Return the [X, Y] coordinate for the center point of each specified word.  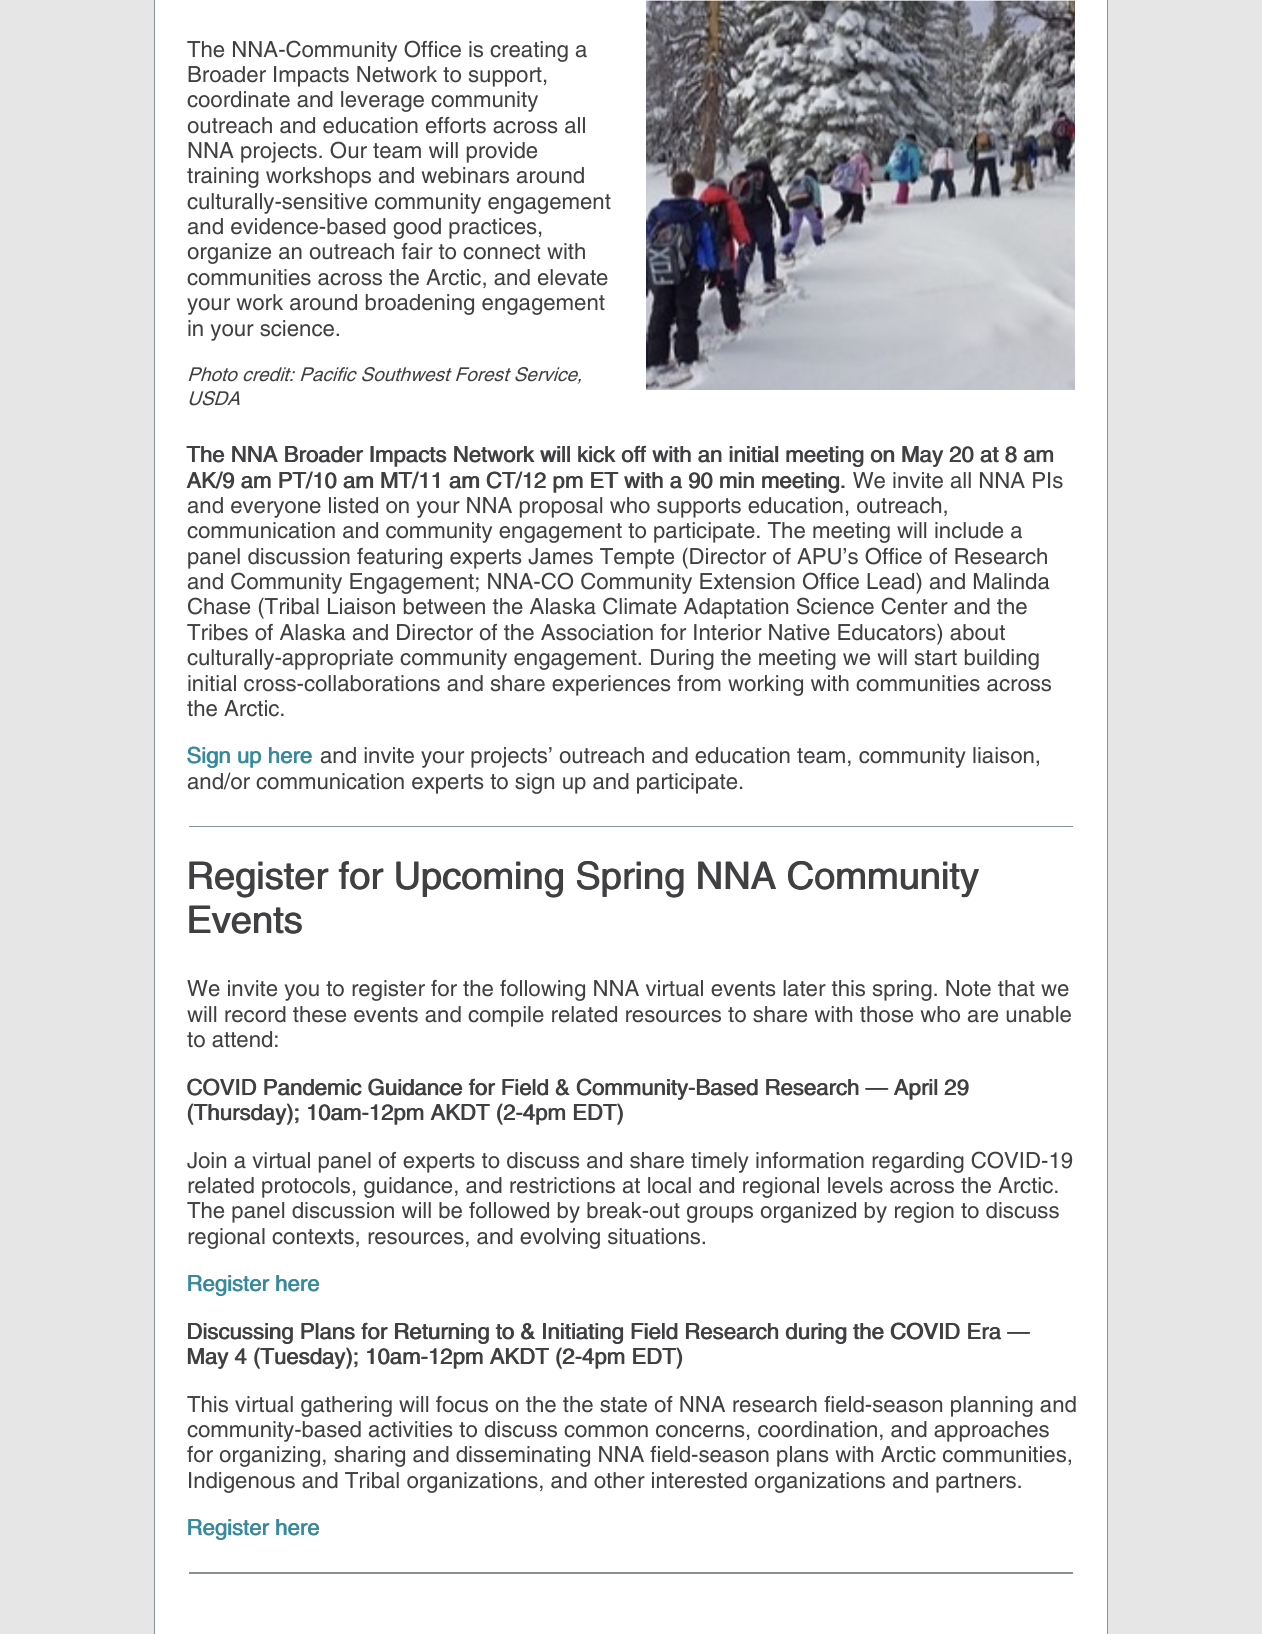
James [560, 556]
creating [529, 51]
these [319, 1014]
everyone [276, 509]
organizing [270, 1456]
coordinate [238, 99]
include [969, 530]
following [542, 990]
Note [968, 988]
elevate [573, 277]
